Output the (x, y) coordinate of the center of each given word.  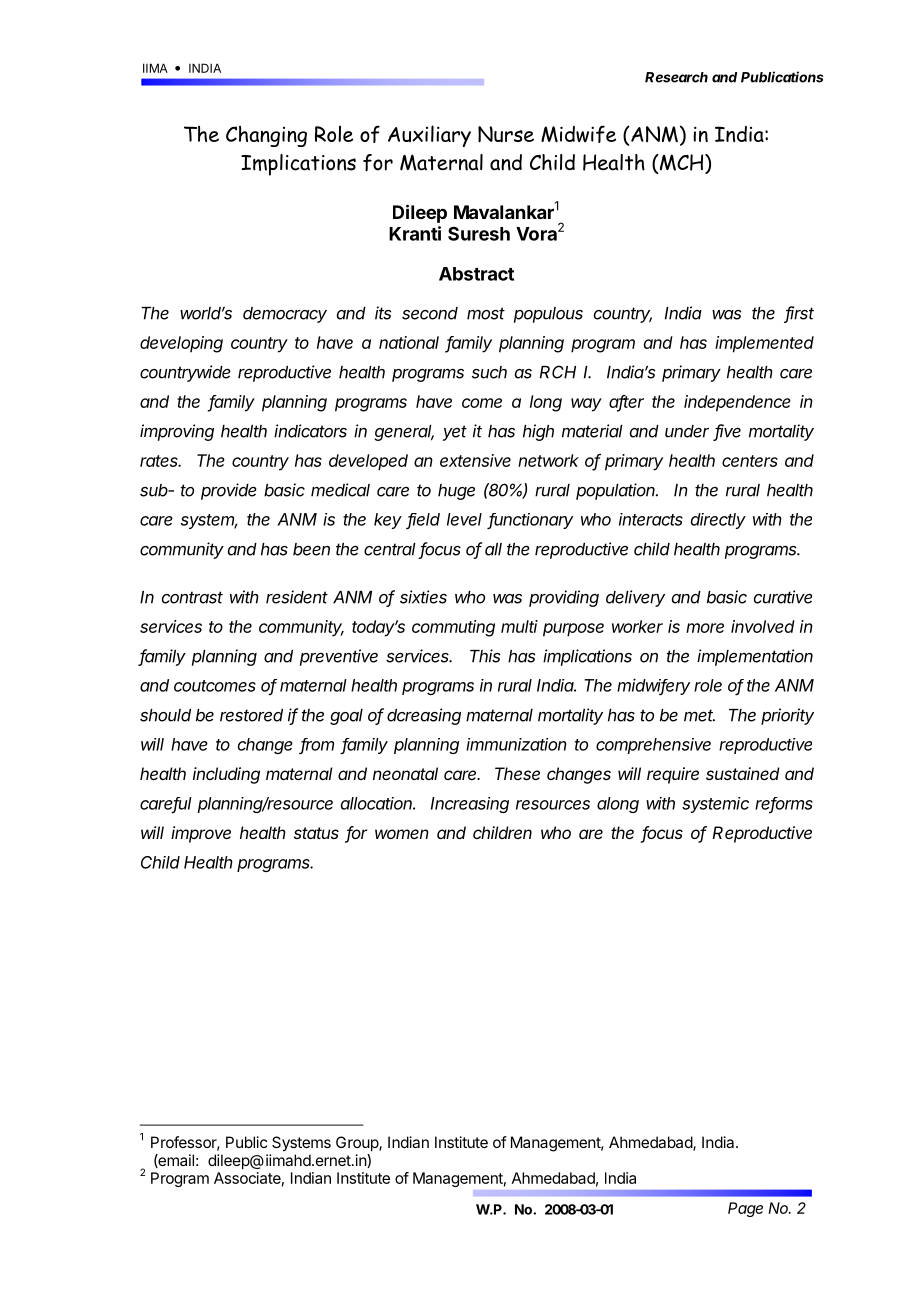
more (705, 628)
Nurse (506, 134)
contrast (192, 597)
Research (676, 77)
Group (358, 1143)
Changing (266, 136)
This (485, 656)
